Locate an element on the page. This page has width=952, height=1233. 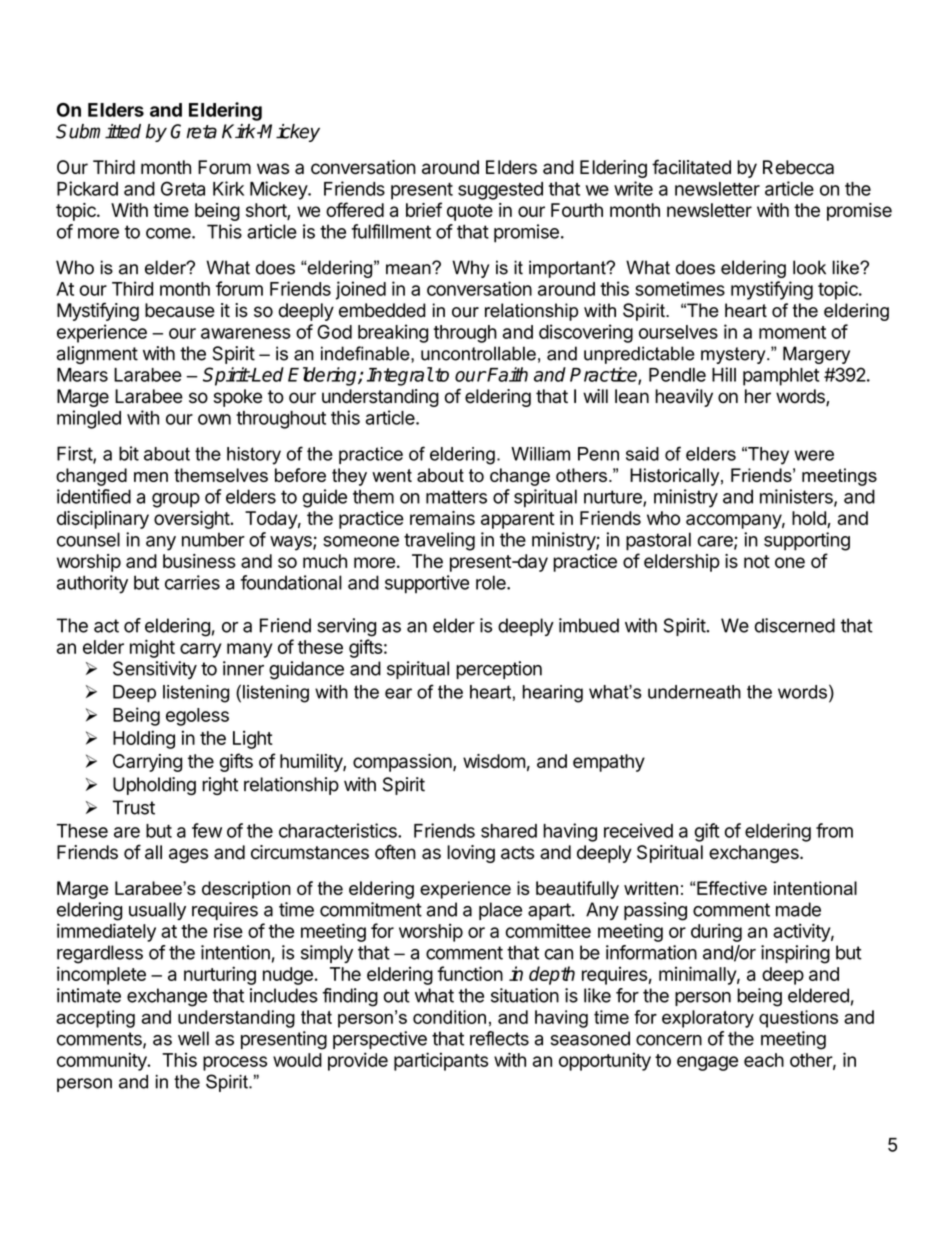
were is located at coordinates (814, 455).
